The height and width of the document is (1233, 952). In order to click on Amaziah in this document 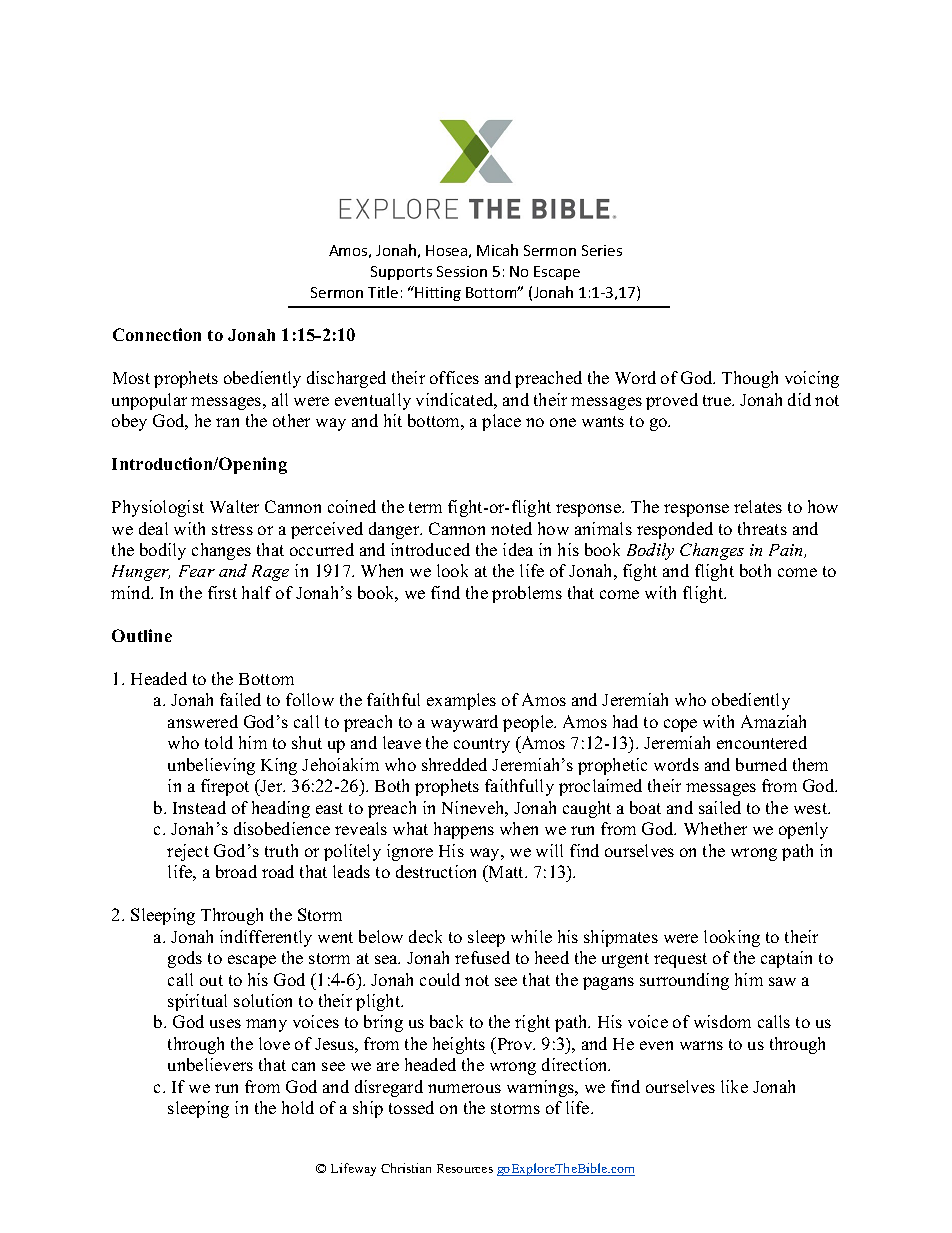, I will do `click(773, 721)`.
